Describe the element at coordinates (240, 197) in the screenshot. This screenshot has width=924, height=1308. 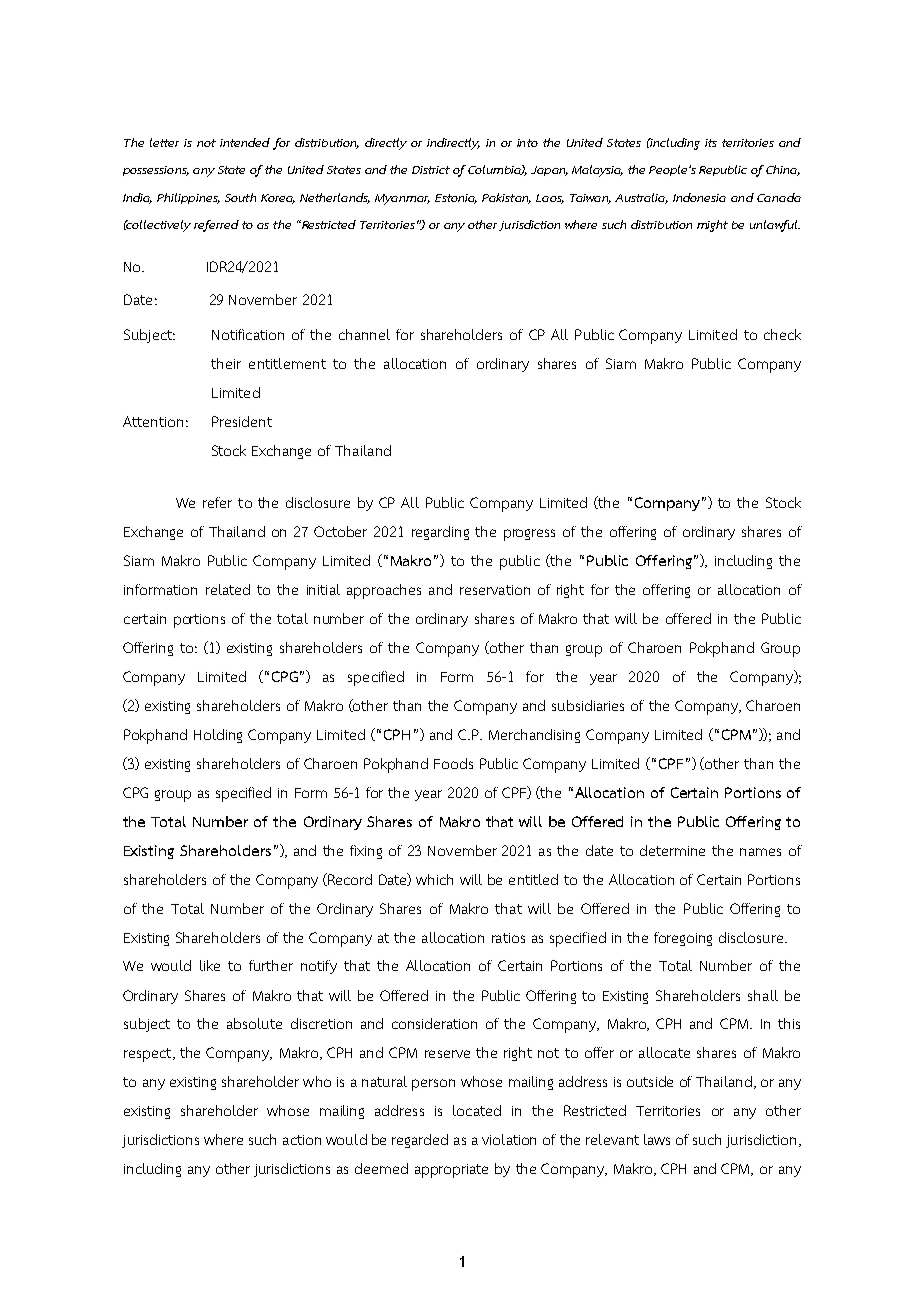
I see `South` at that location.
